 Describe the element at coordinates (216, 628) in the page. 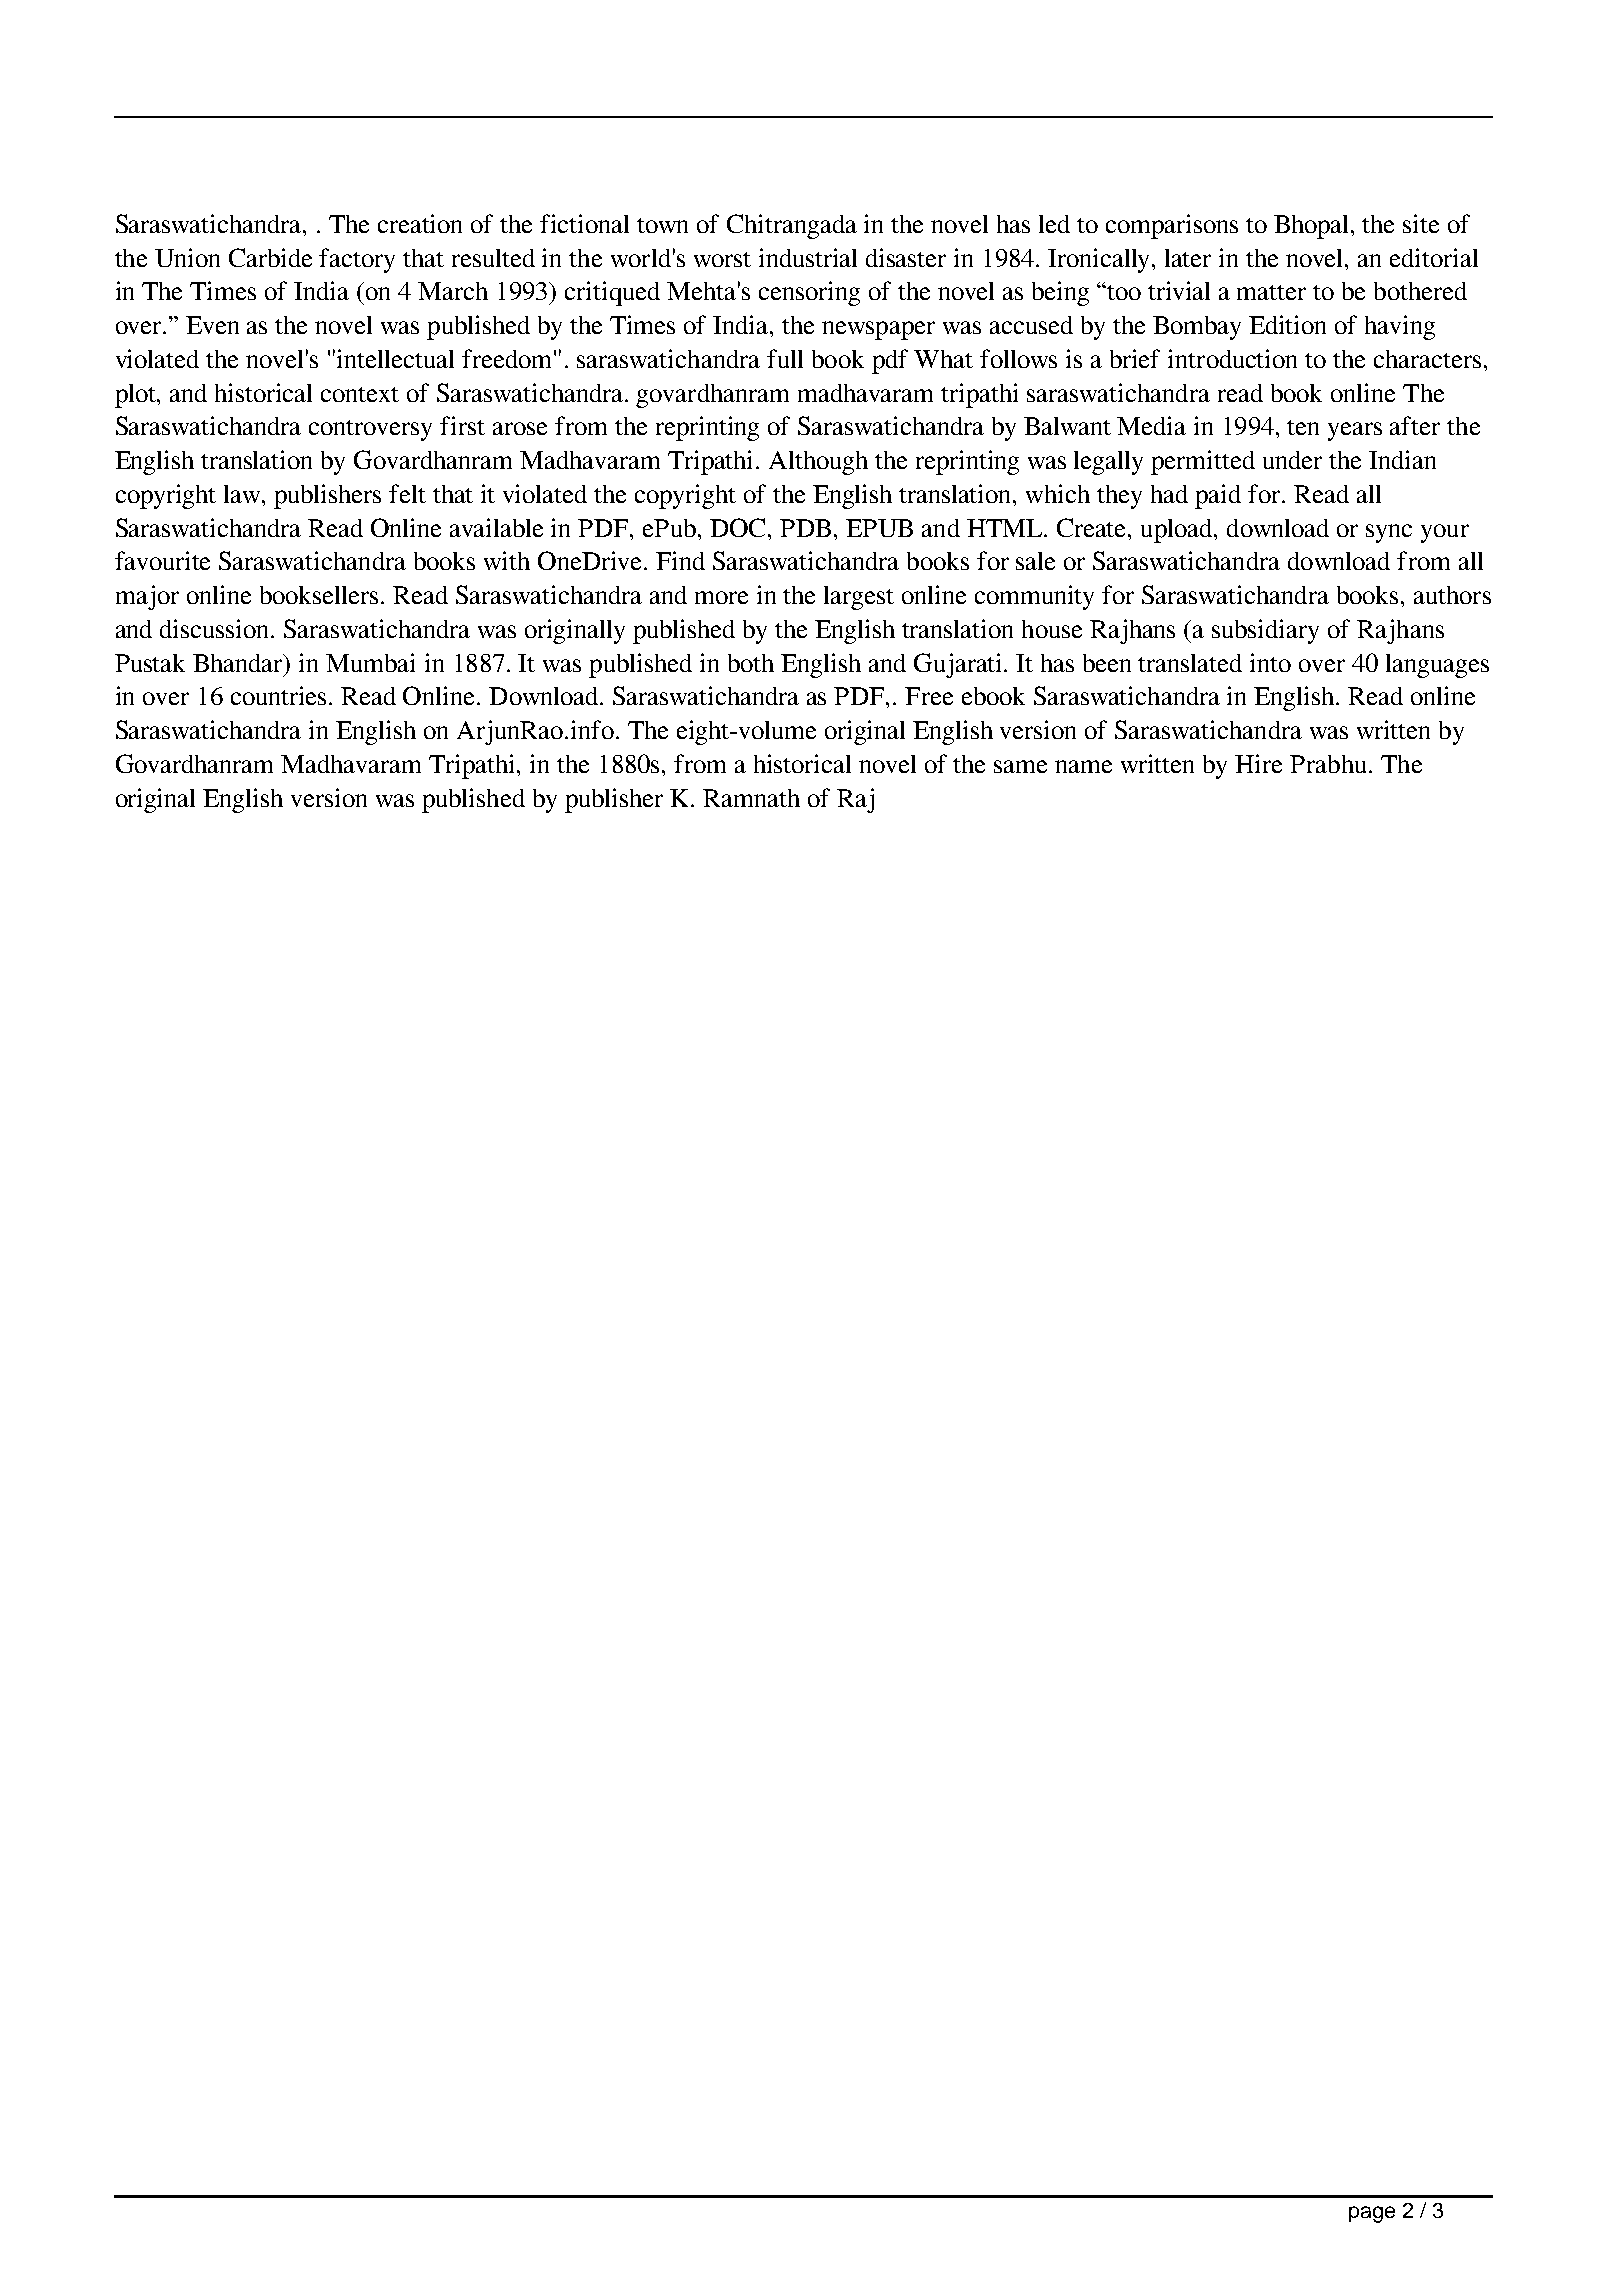

I see `discussion` at that location.
